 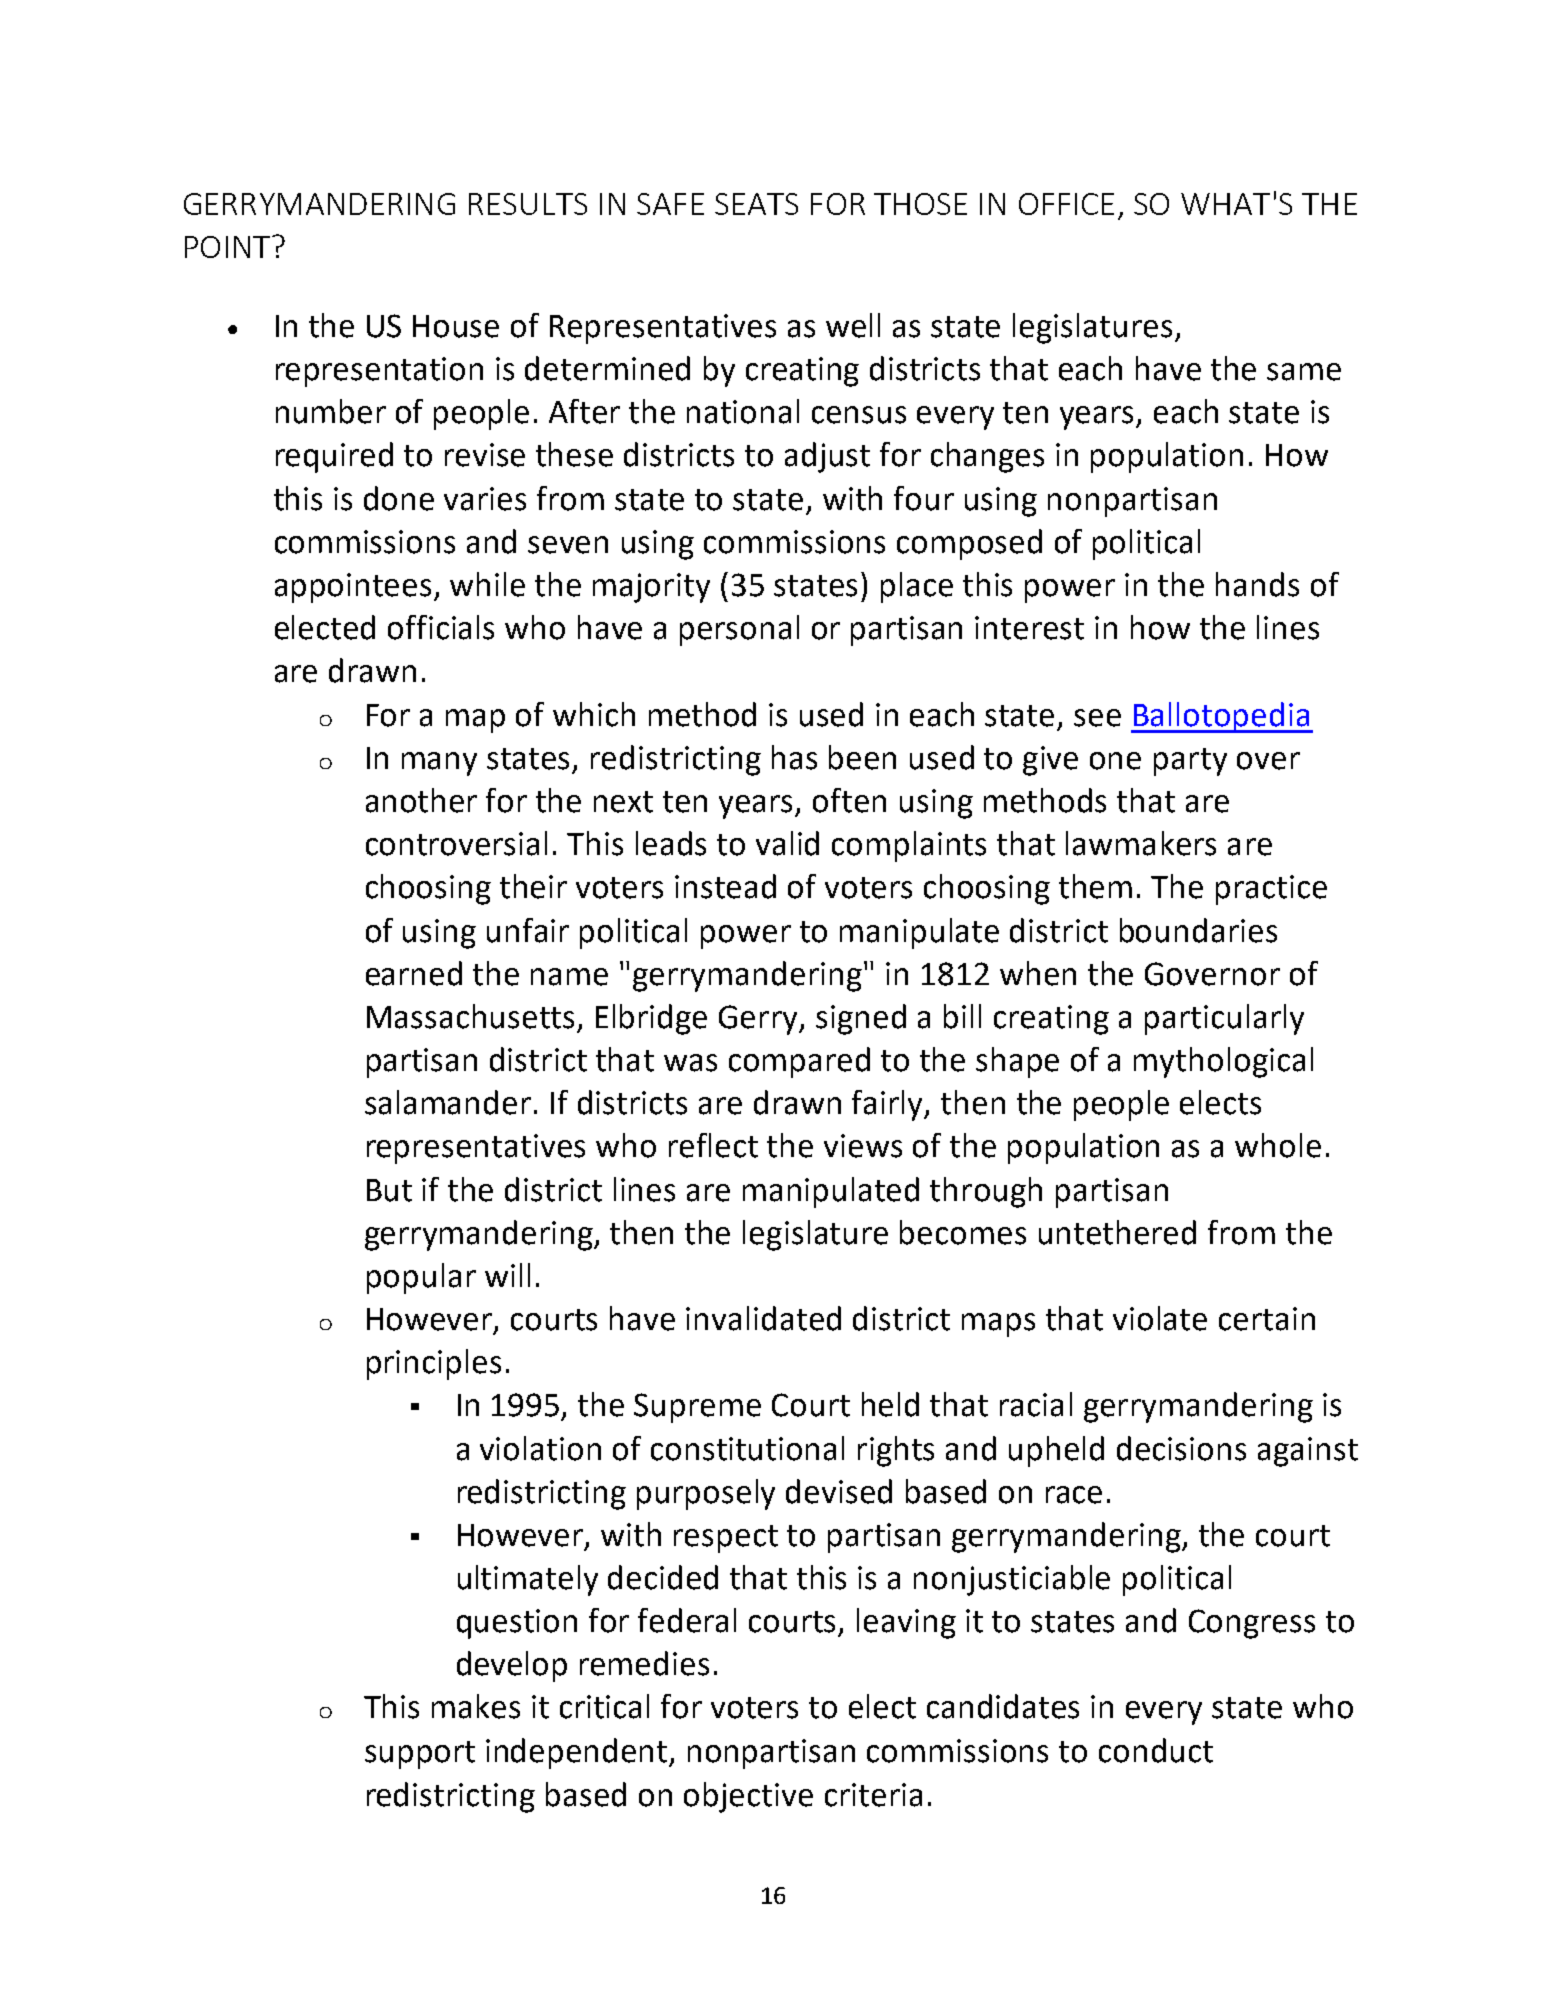 I want to click on untethered, so click(x=1117, y=1232).
